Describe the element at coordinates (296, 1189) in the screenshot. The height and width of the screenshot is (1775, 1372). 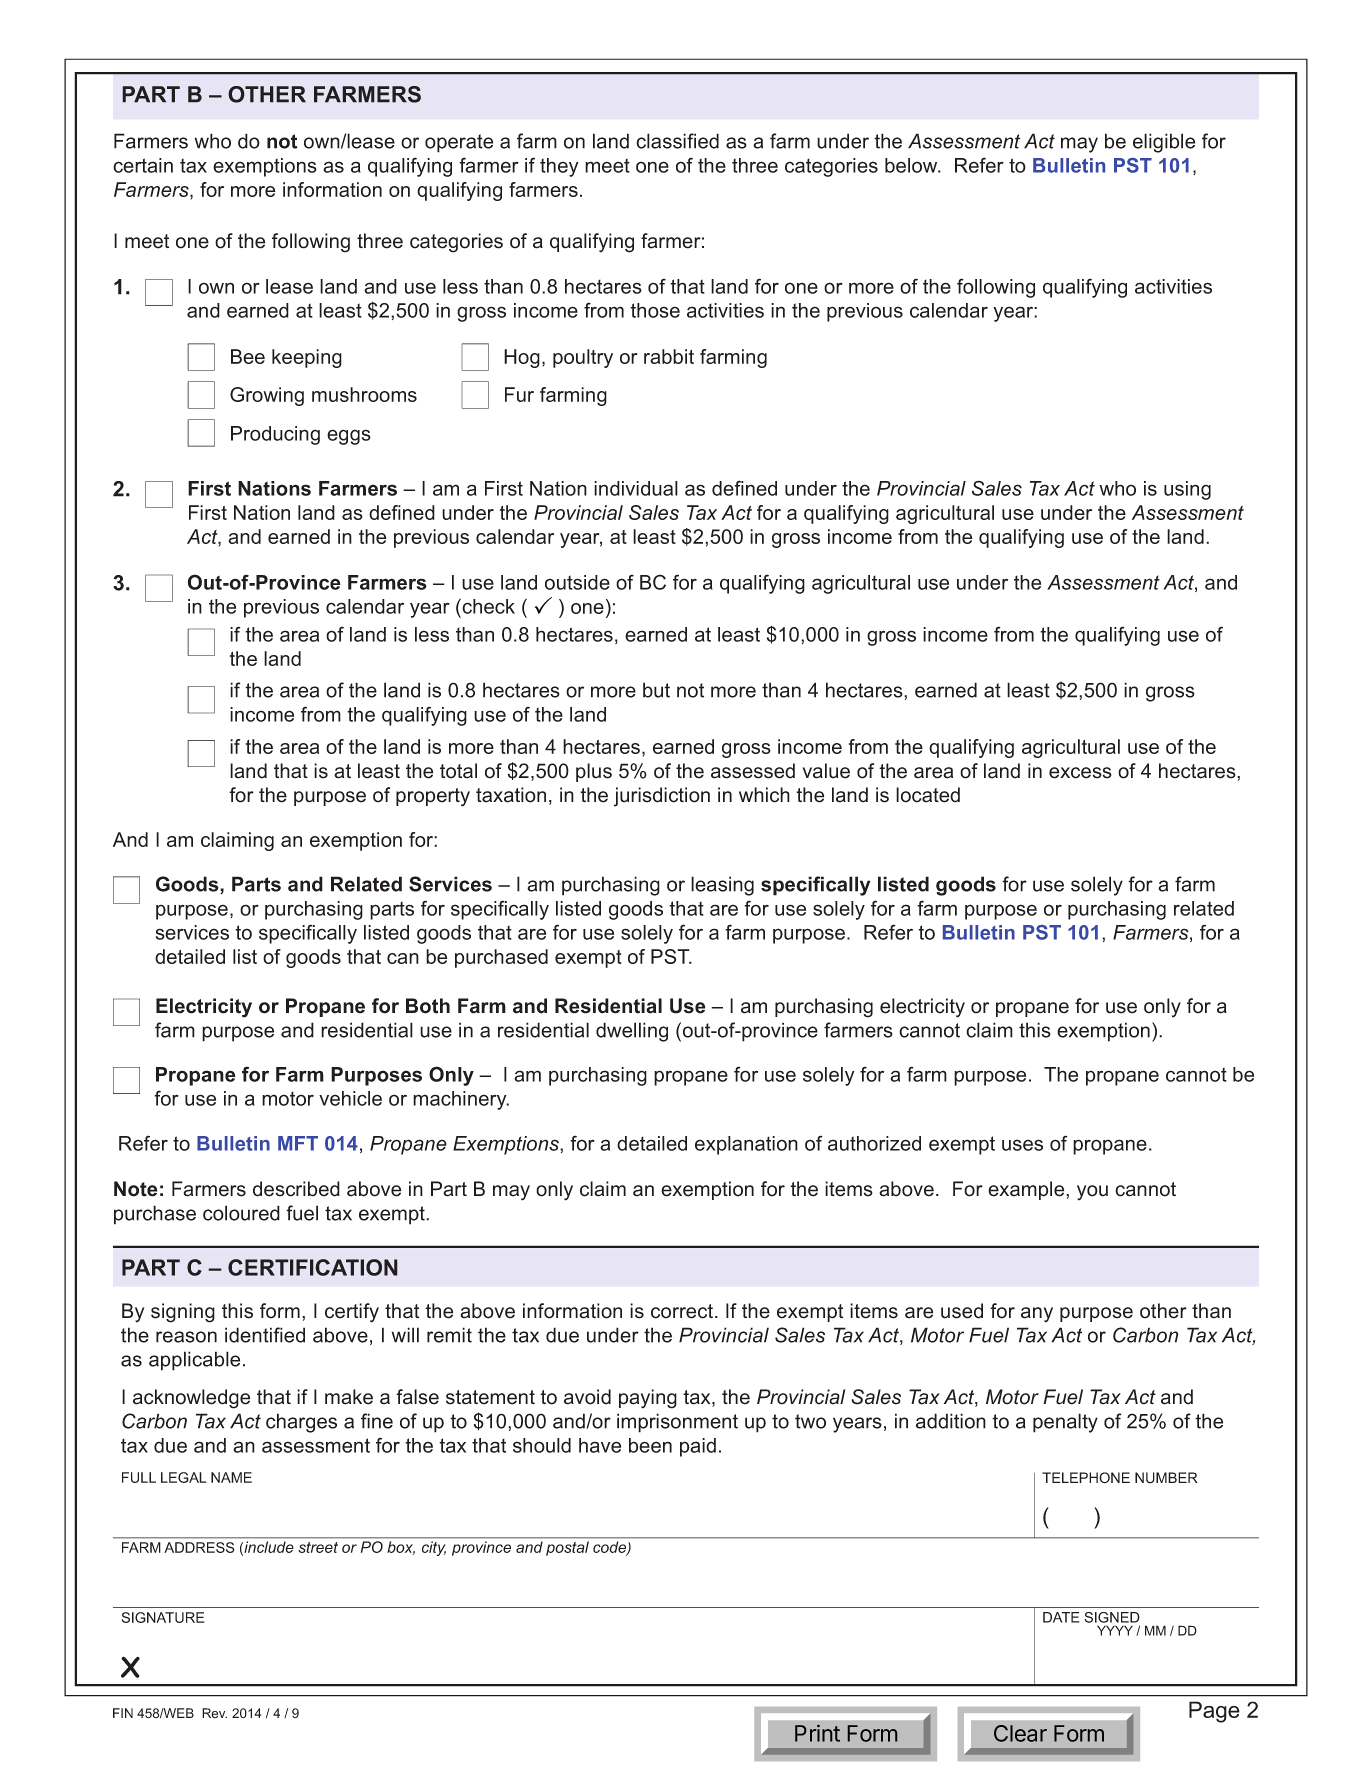
I see `described` at that location.
